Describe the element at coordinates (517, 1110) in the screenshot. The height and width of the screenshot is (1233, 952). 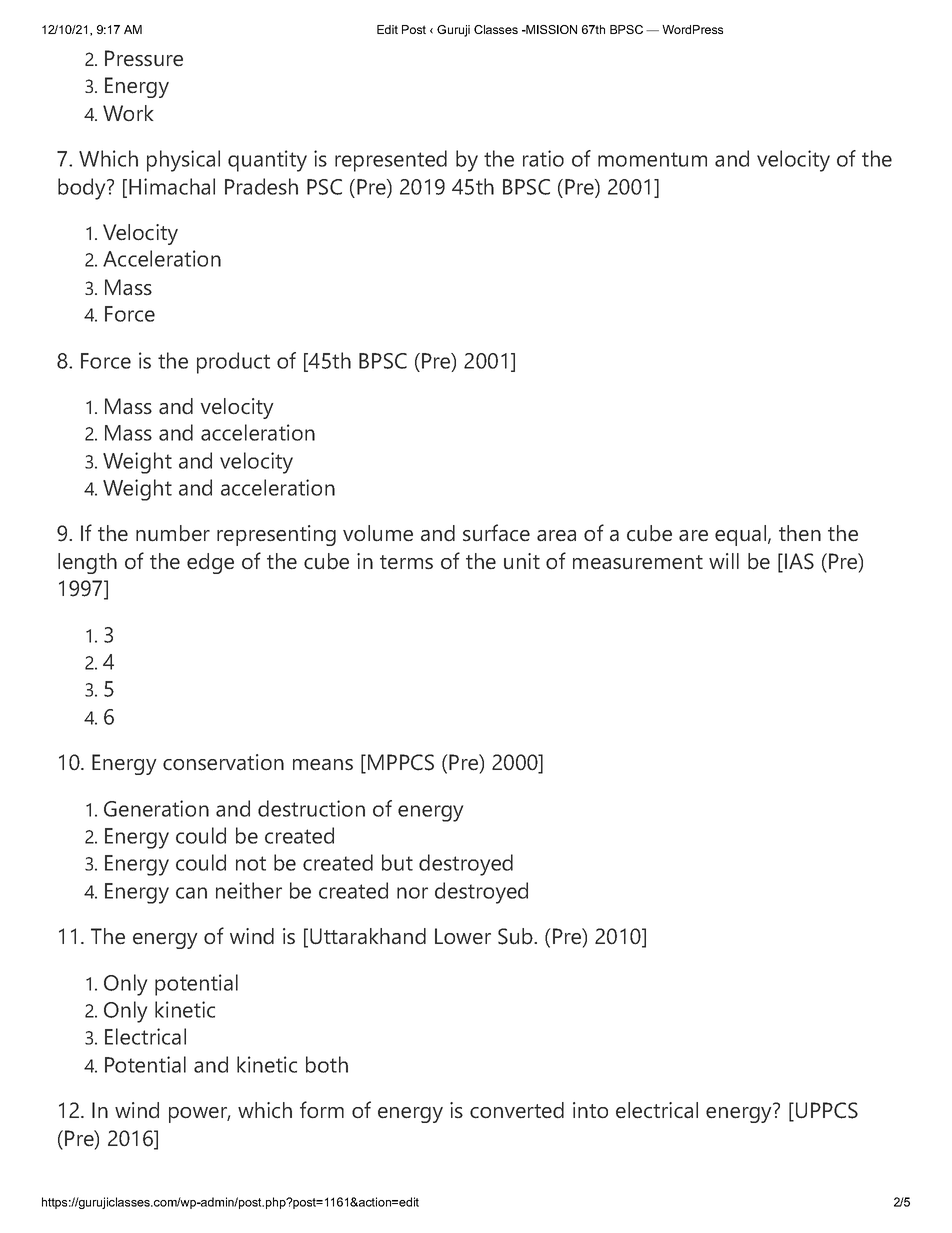
I see `converted` at that location.
